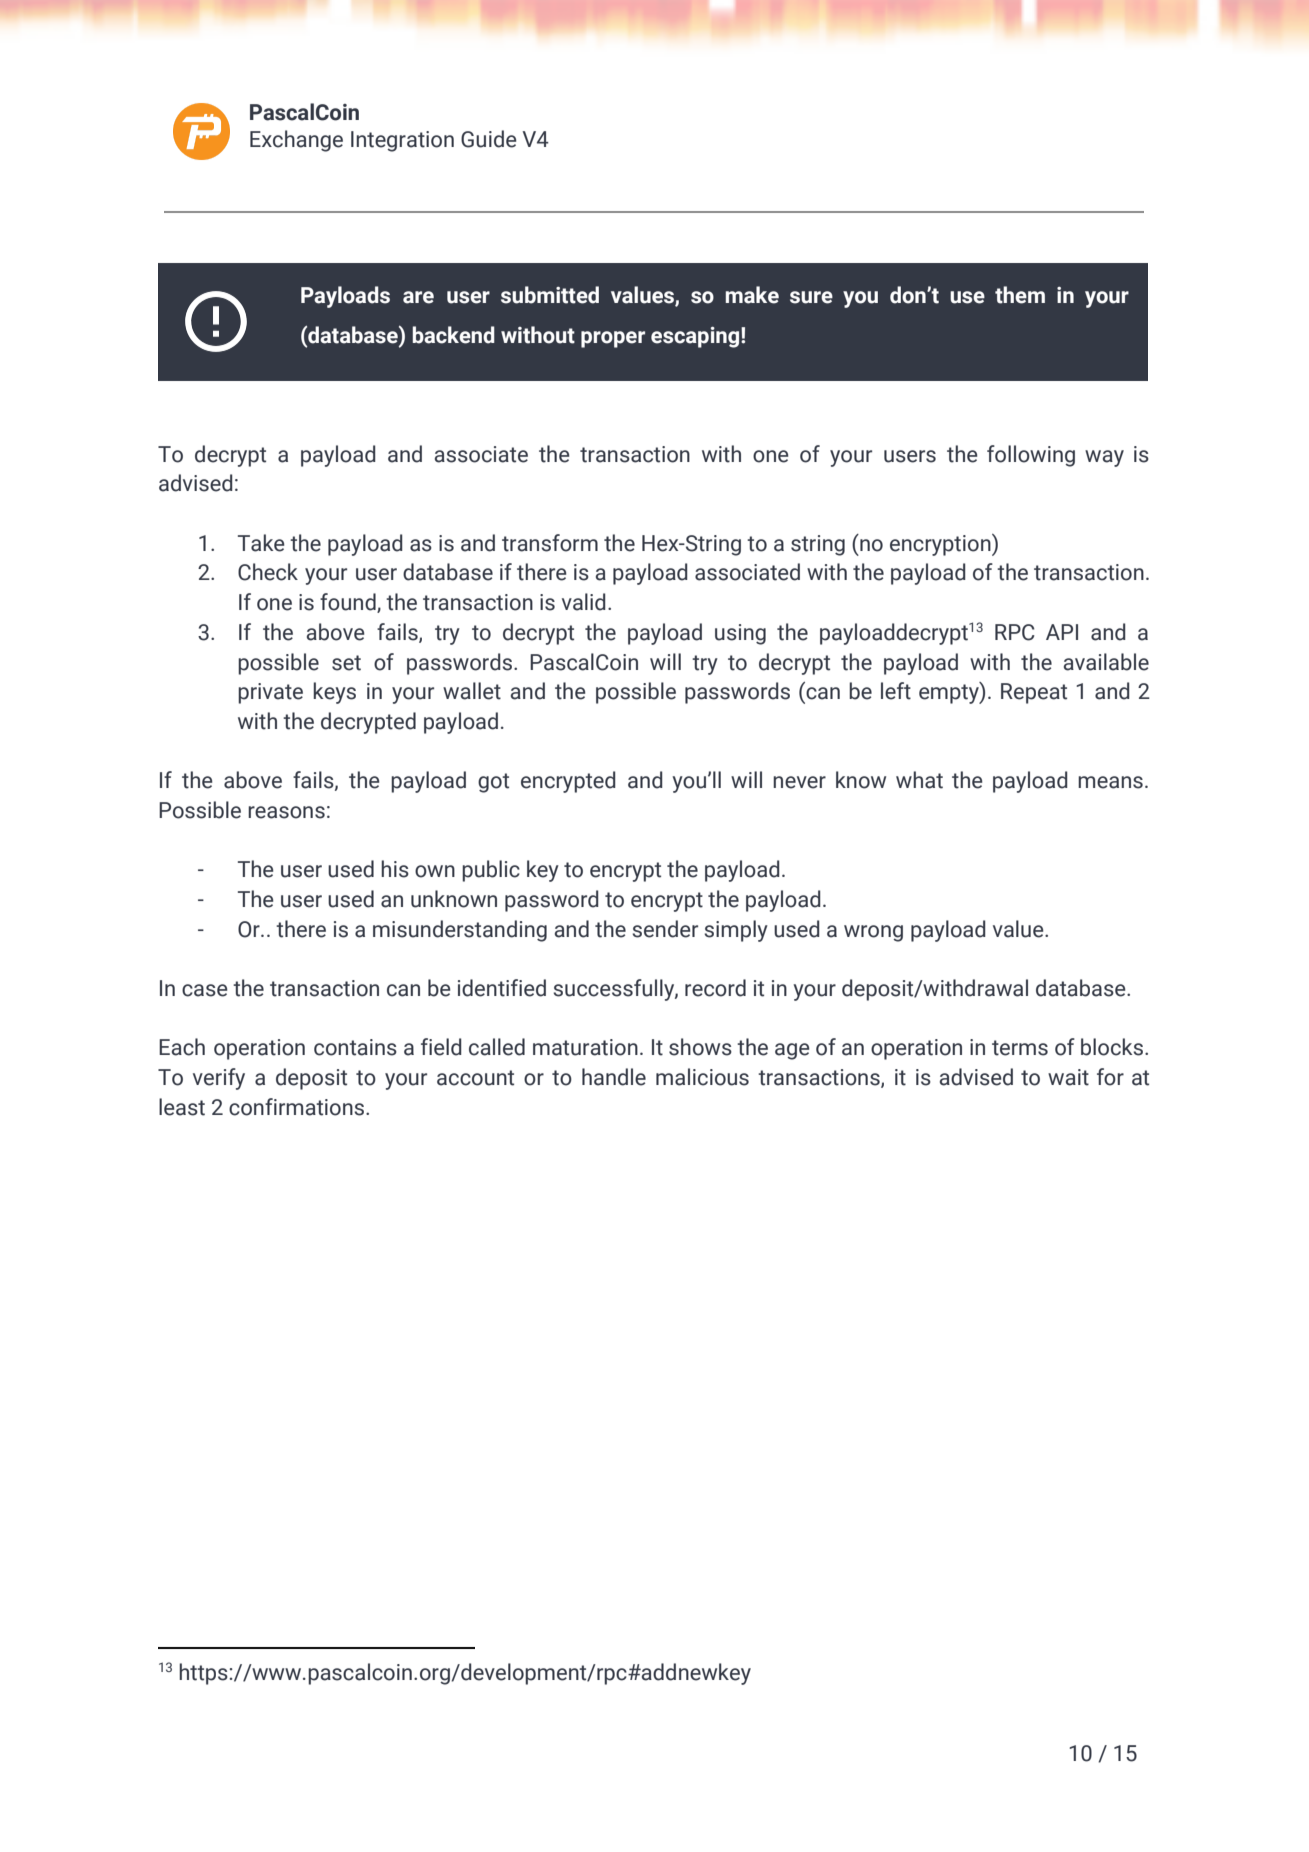 Image resolution: width=1309 pixels, height=1852 pixels. I want to click on handle, so click(614, 1077).
